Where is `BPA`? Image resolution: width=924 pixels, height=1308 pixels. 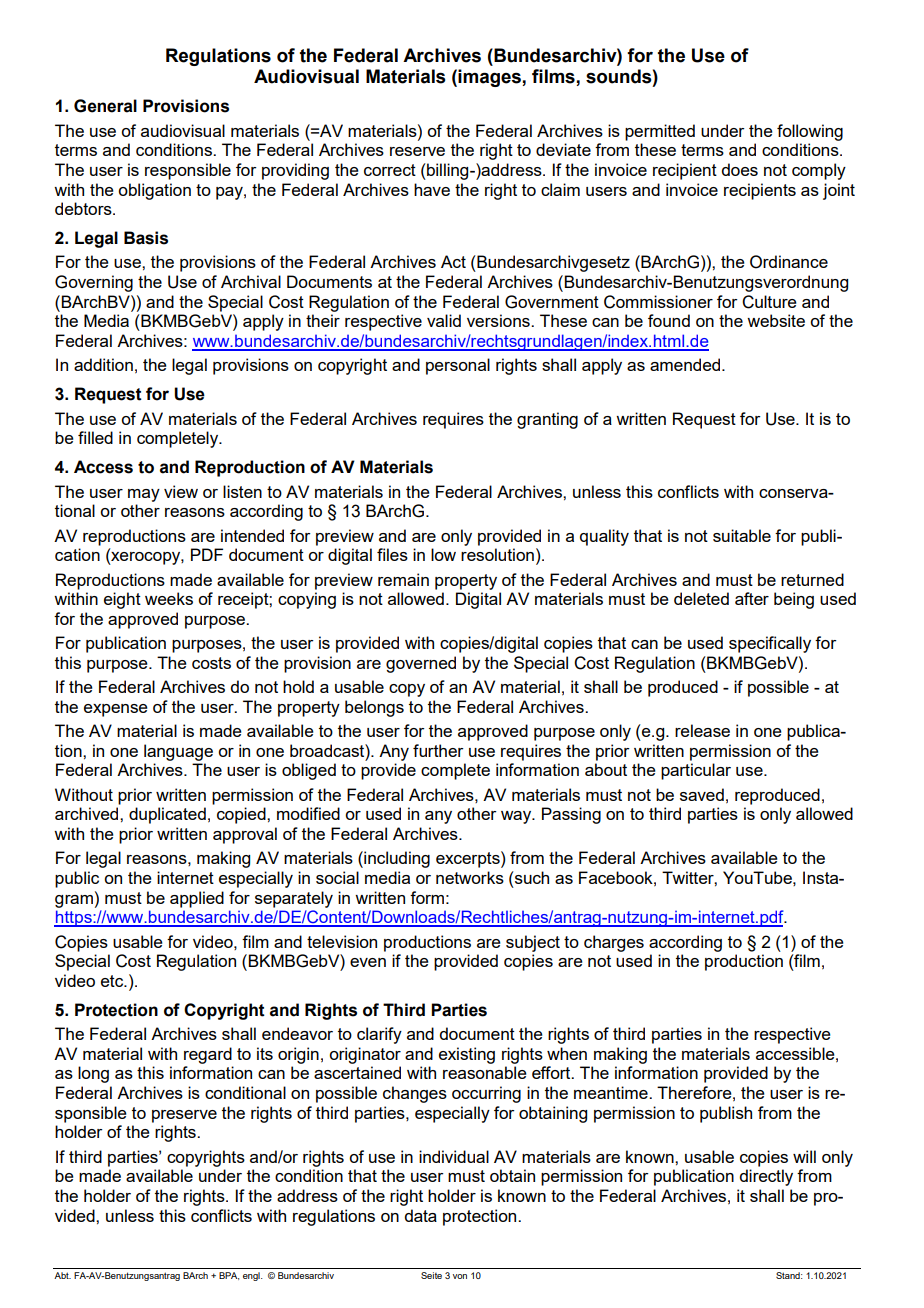 BPA is located at coordinates (229, 1276).
